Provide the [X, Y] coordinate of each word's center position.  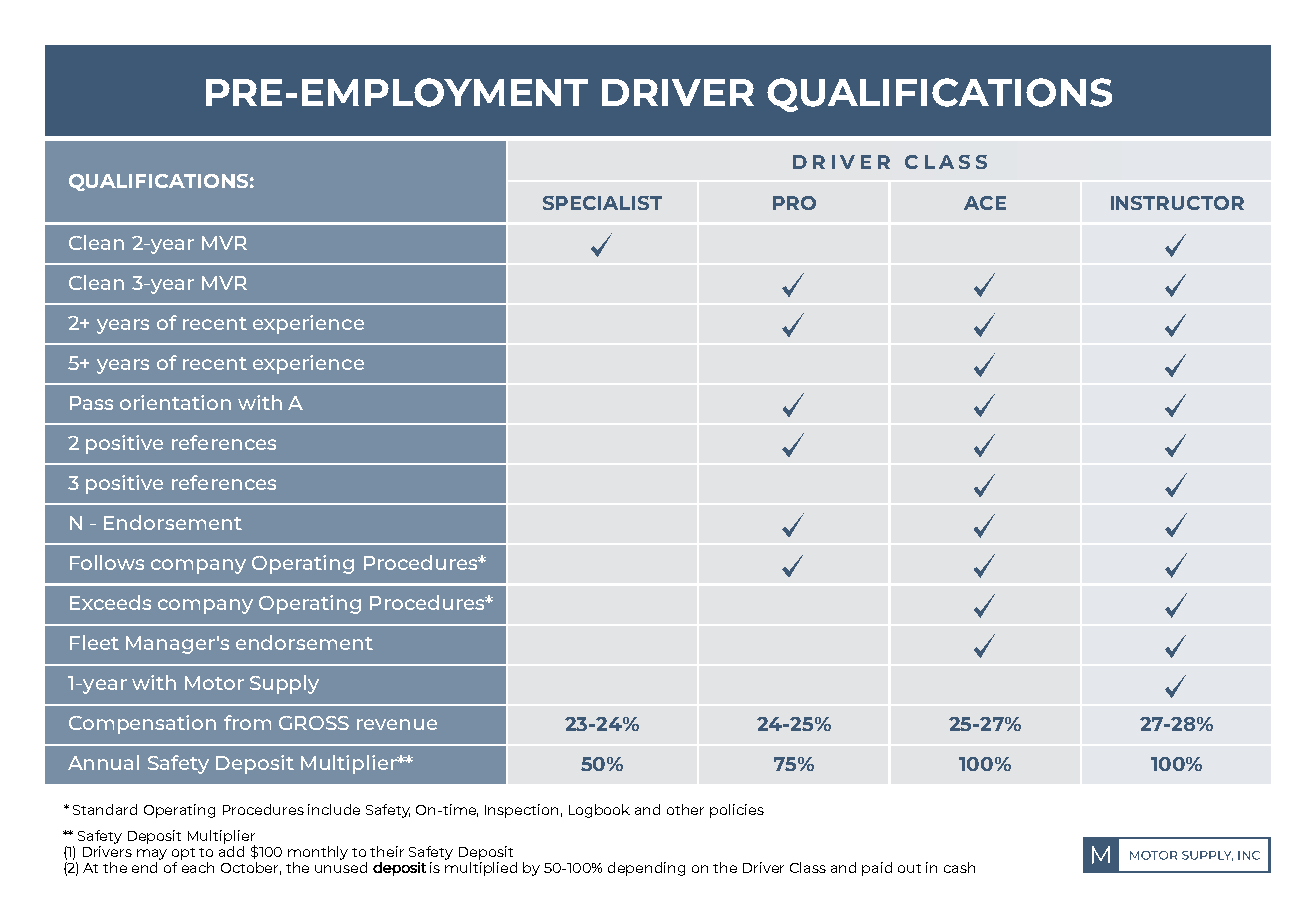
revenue [397, 724]
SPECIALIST [602, 203]
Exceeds [110, 602]
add [231, 851]
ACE [985, 203]
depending [646, 869]
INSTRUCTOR [1177, 203]
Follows [107, 562]
